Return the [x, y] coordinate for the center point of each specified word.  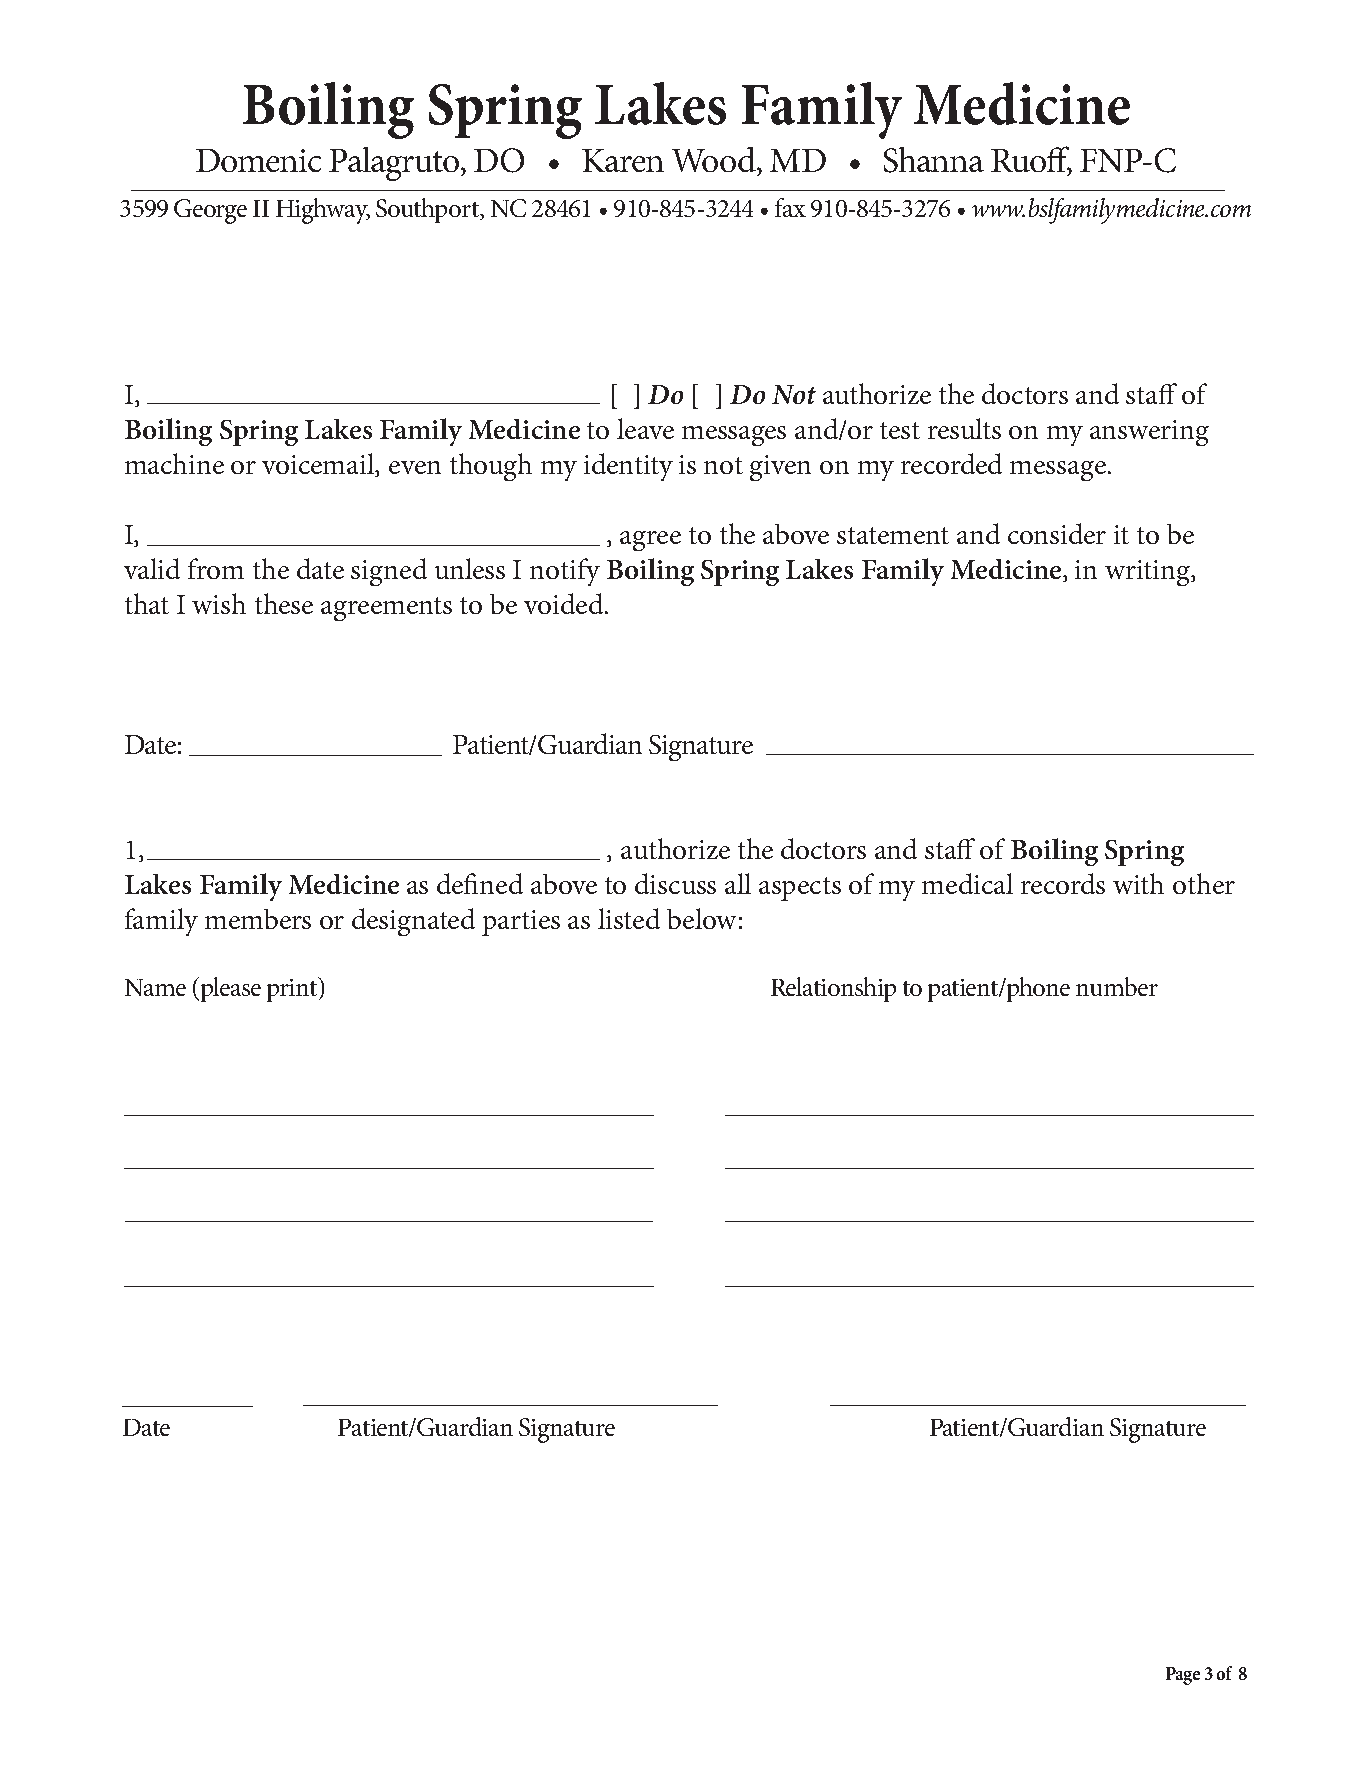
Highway [323, 211]
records [1063, 883]
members [258, 919]
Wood [715, 159]
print [293, 989]
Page [1183, 1676]
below [701, 918]
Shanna [934, 160]
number [1117, 986]
